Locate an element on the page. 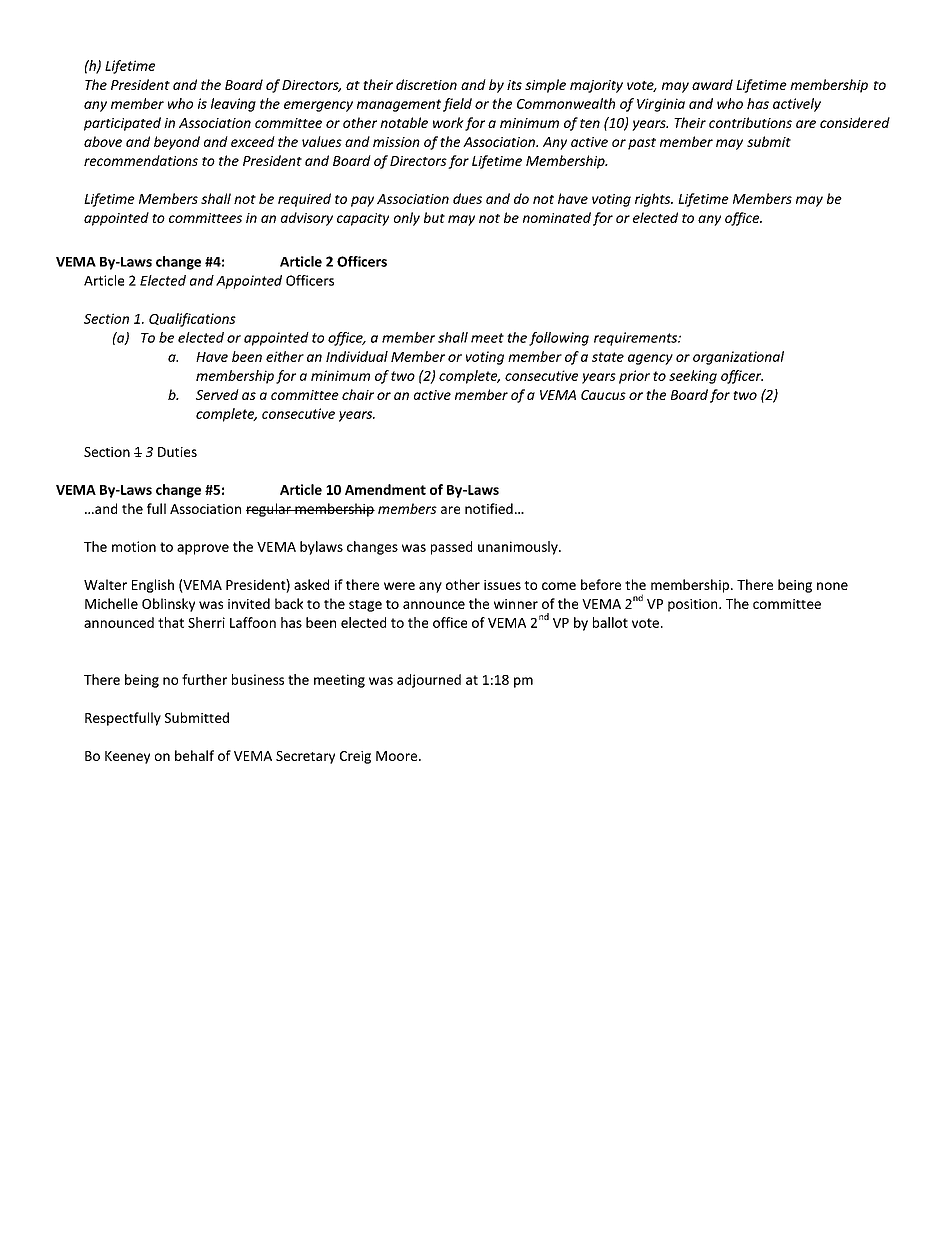  advisory is located at coordinates (307, 219).
